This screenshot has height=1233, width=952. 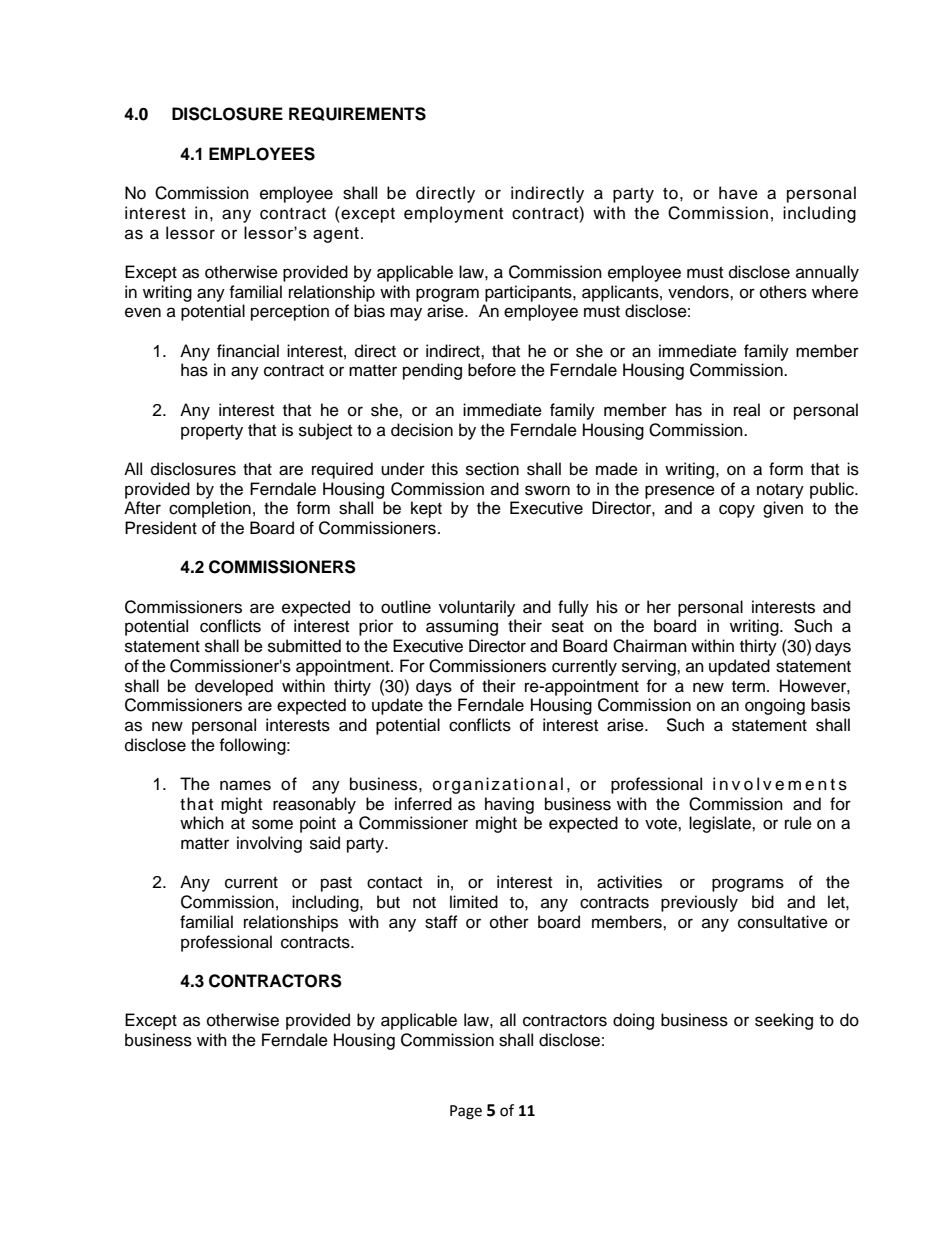 I want to click on Page, so click(x=466, y=1112).
